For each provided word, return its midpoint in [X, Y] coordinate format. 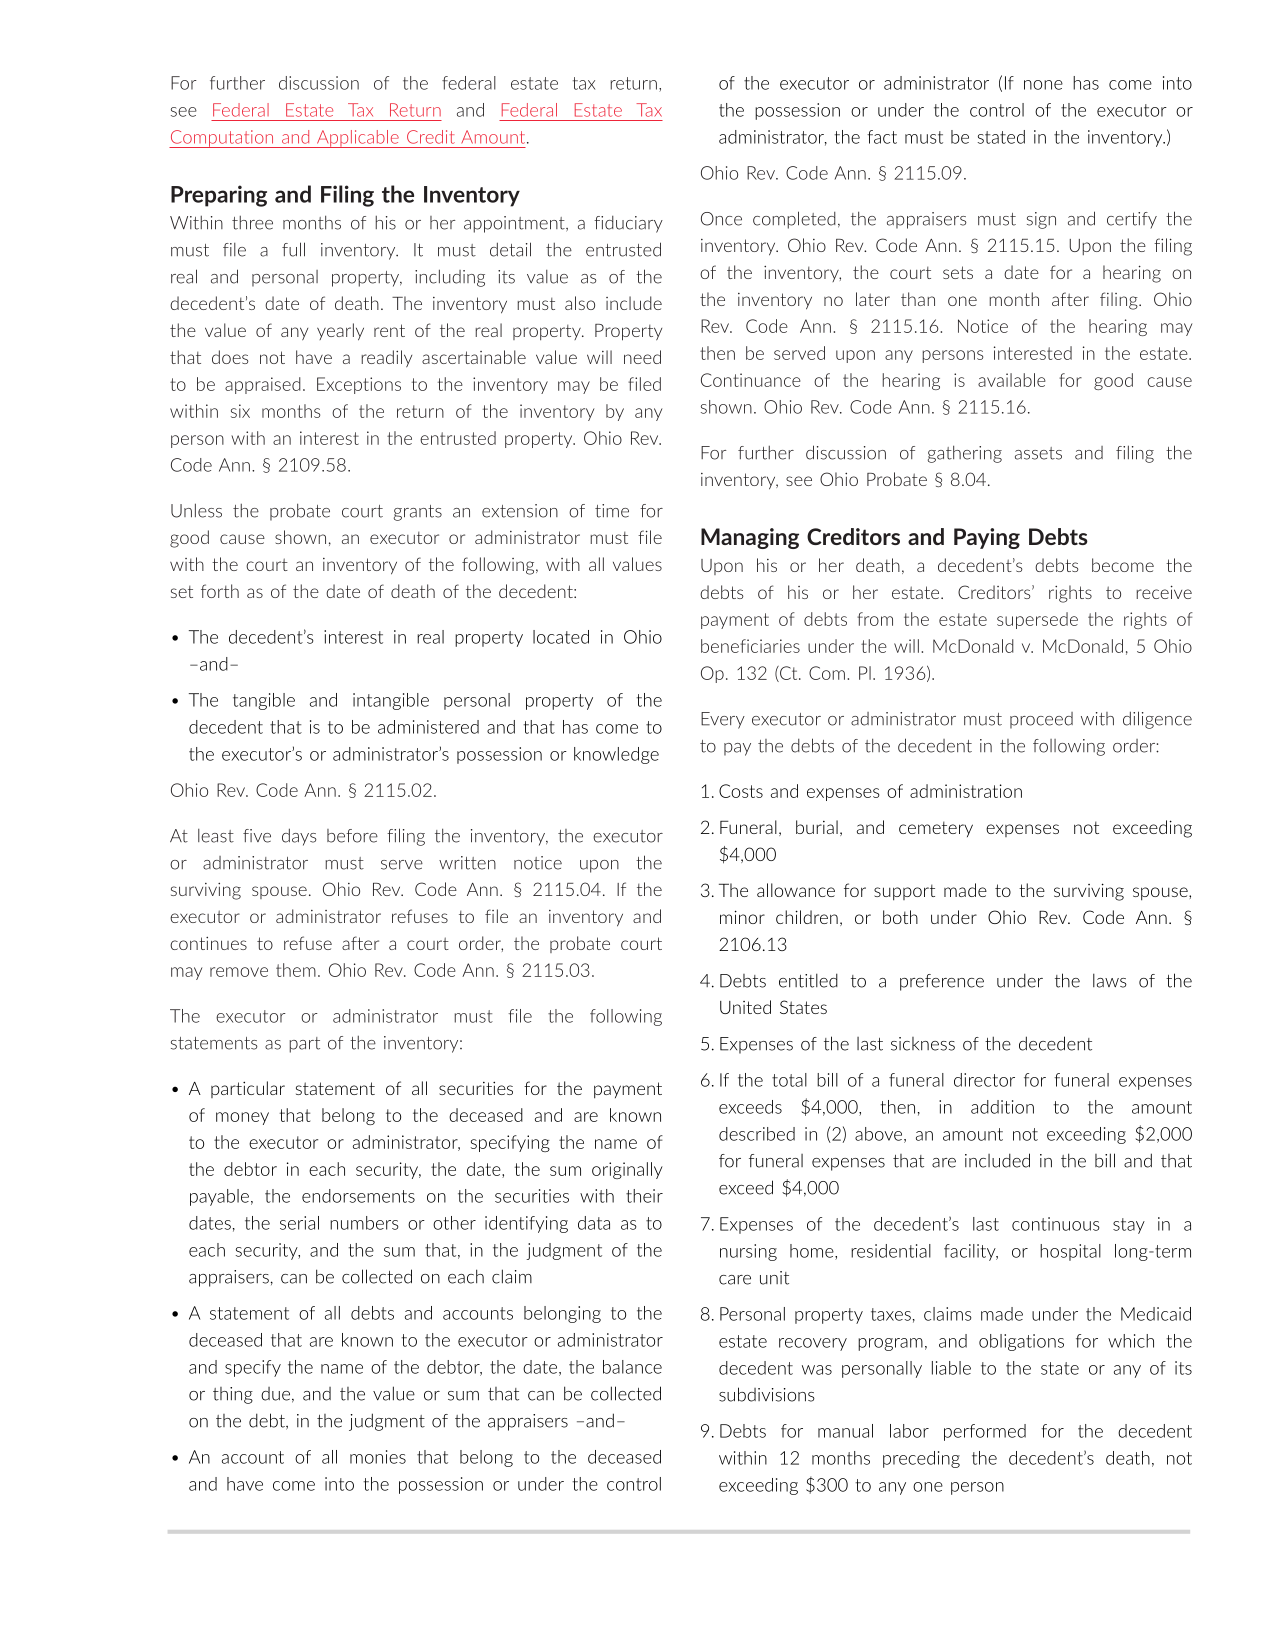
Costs [741, 791]
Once [721, 219]
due [275, 1394]
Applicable [357, 139]
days [299, 837]
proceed [1041, 720]
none [1043, 85]
